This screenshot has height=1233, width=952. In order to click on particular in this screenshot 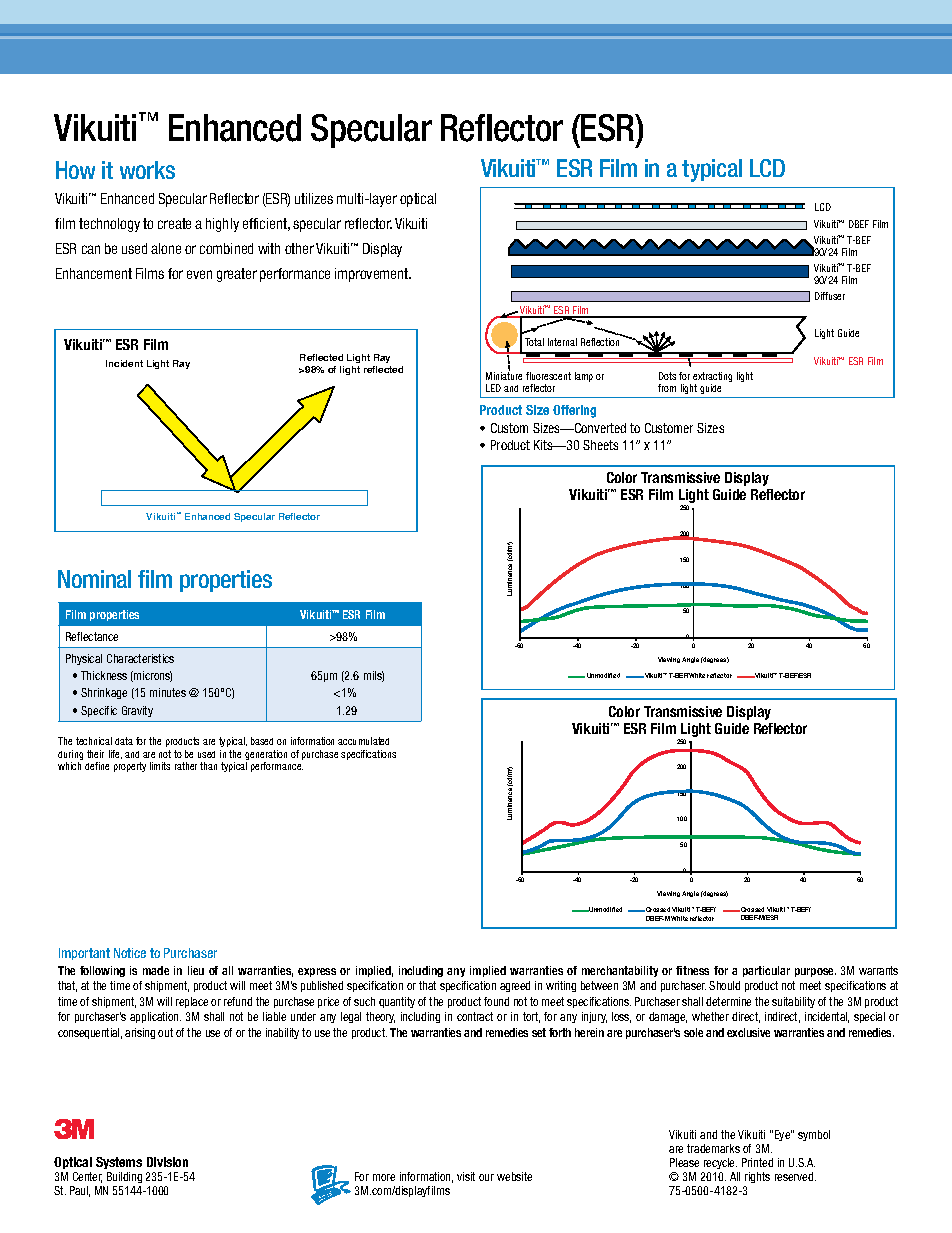, I will do `click(766, 971)`.
